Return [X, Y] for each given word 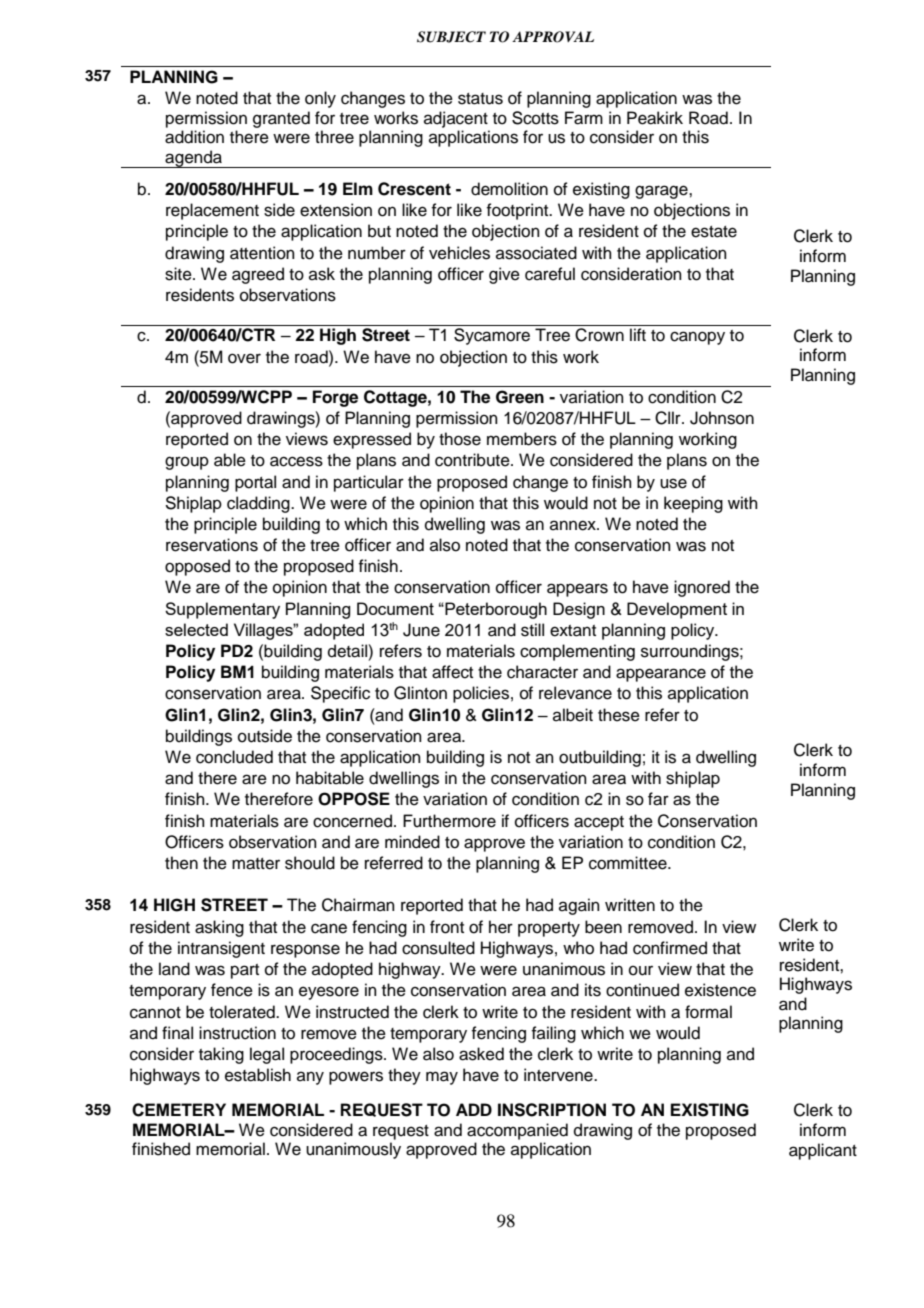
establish [258, 1075]
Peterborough [495, 610]
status [480, 99]
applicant [823, 1151]
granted [281, 119]
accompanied [517, 1131]
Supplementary [222, 610]
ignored [702, 588]
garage [662, 192]
